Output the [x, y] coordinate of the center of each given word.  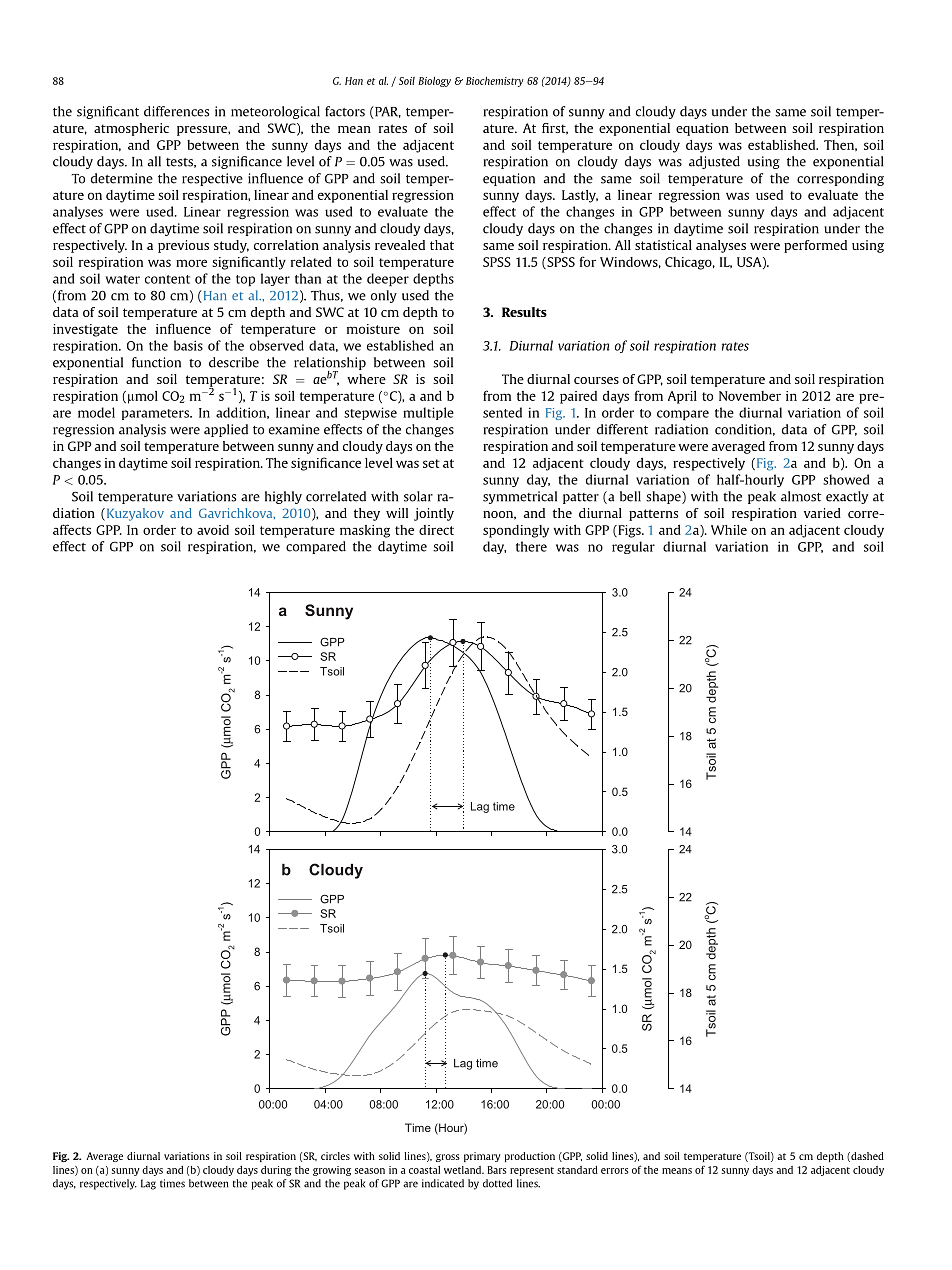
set [431, 463]
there [531, 546]
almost [801, 496]
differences [176, 111]
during [276, 1171]
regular [633, 547]
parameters [156, 414]
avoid [213, 530]
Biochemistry [495, 82]
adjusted [714, 162]
